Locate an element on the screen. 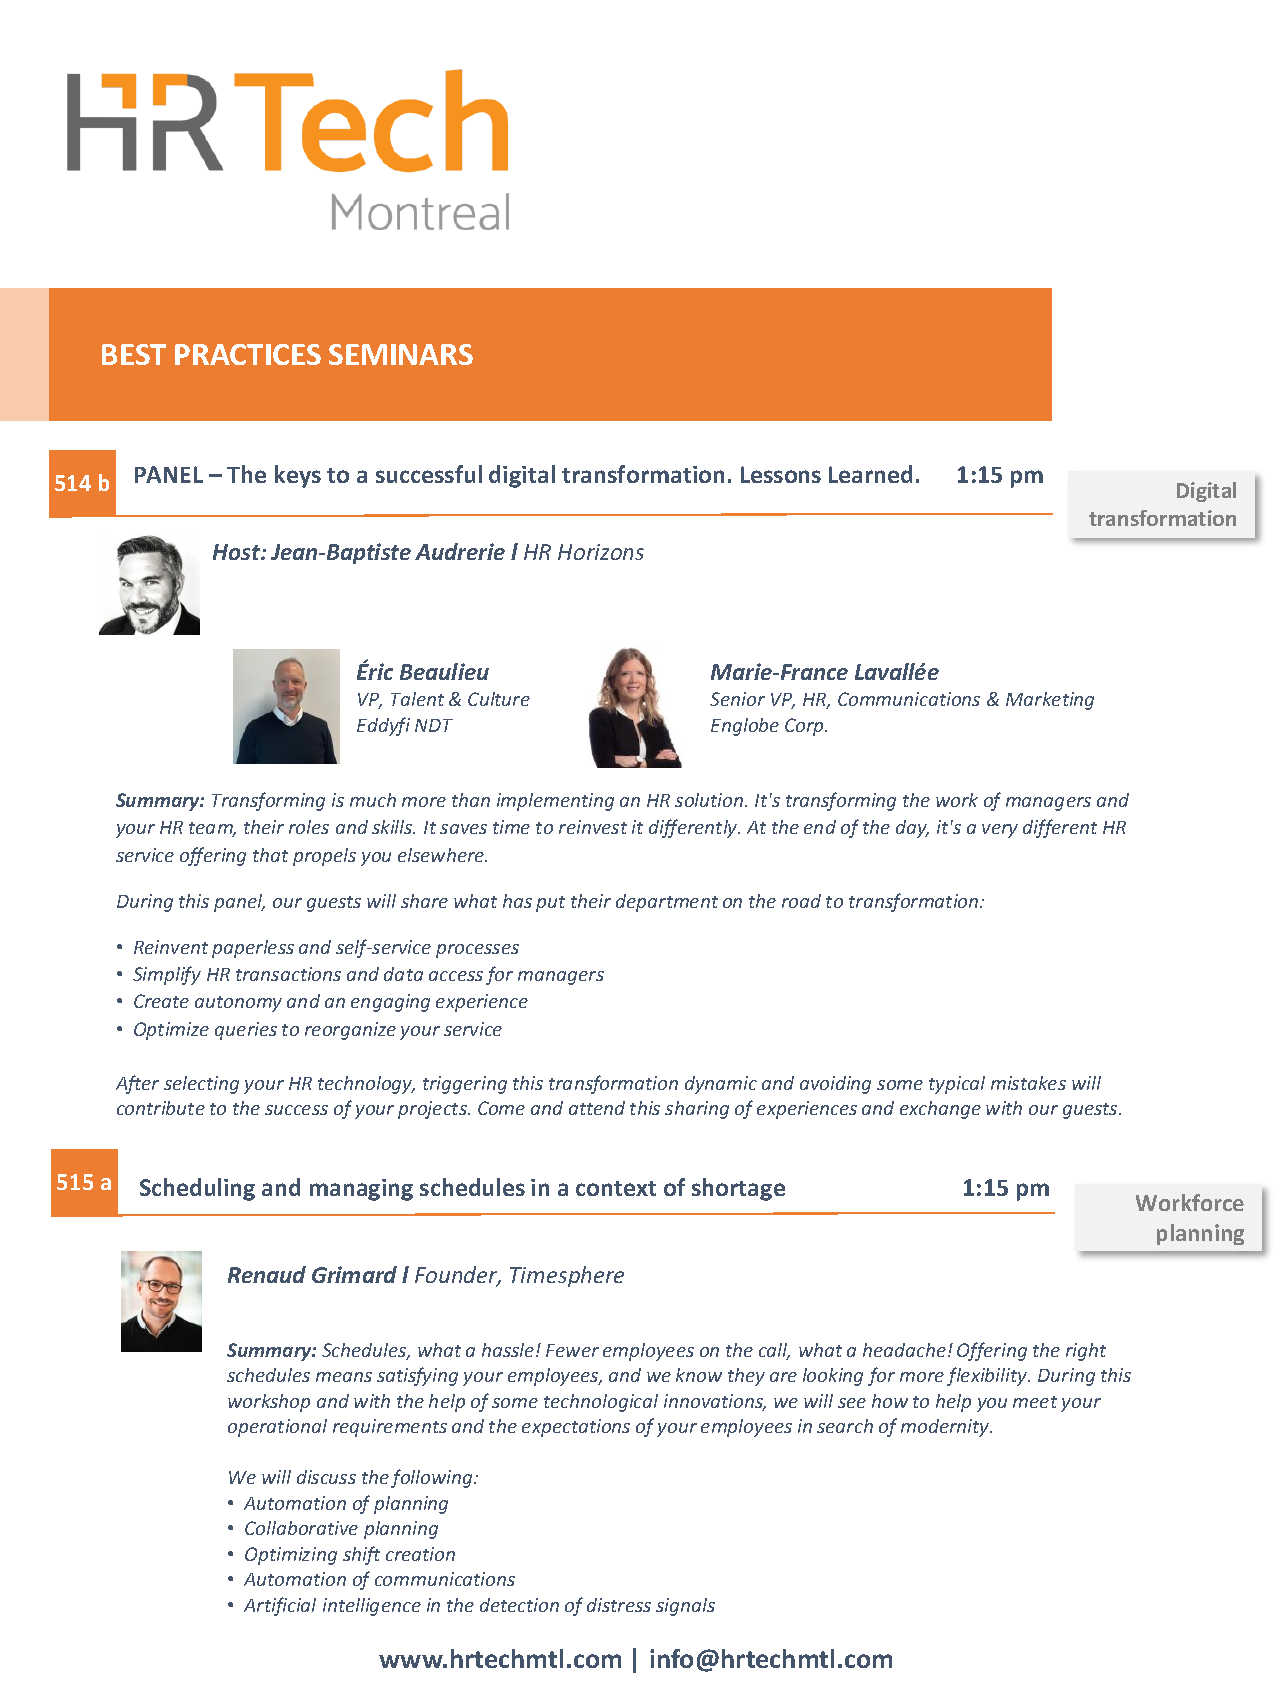  PRACTICES is located at coordinates (248, 354).
